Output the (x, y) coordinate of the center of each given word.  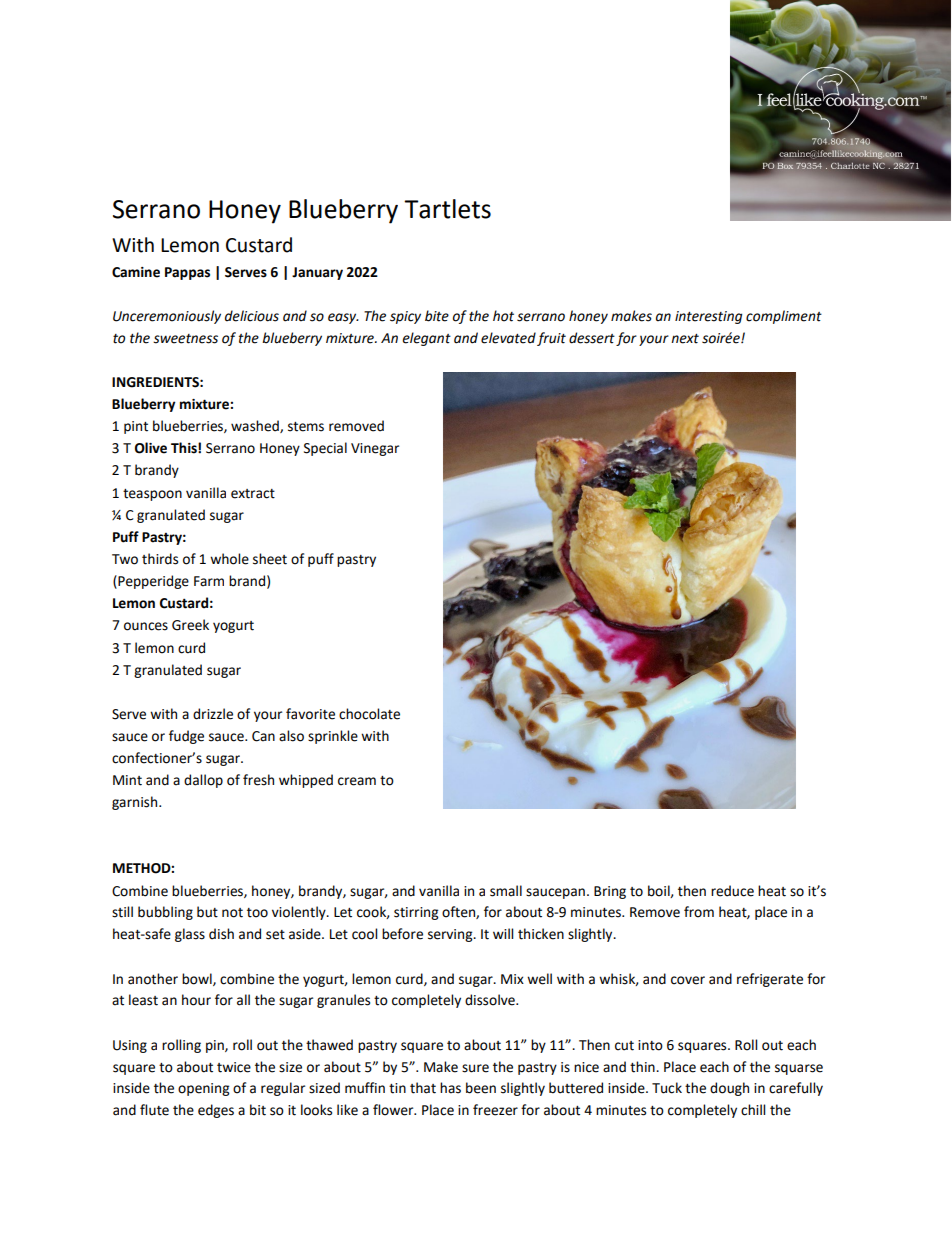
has (450, 1088)
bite (437, 316)
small (506, 891)
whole (229, 559)
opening (203, 1089)
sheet (270, 559)
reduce (732, 891)
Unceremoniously (167, 317)
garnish (136, 803)
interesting (708, 317)
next (685, 339)
